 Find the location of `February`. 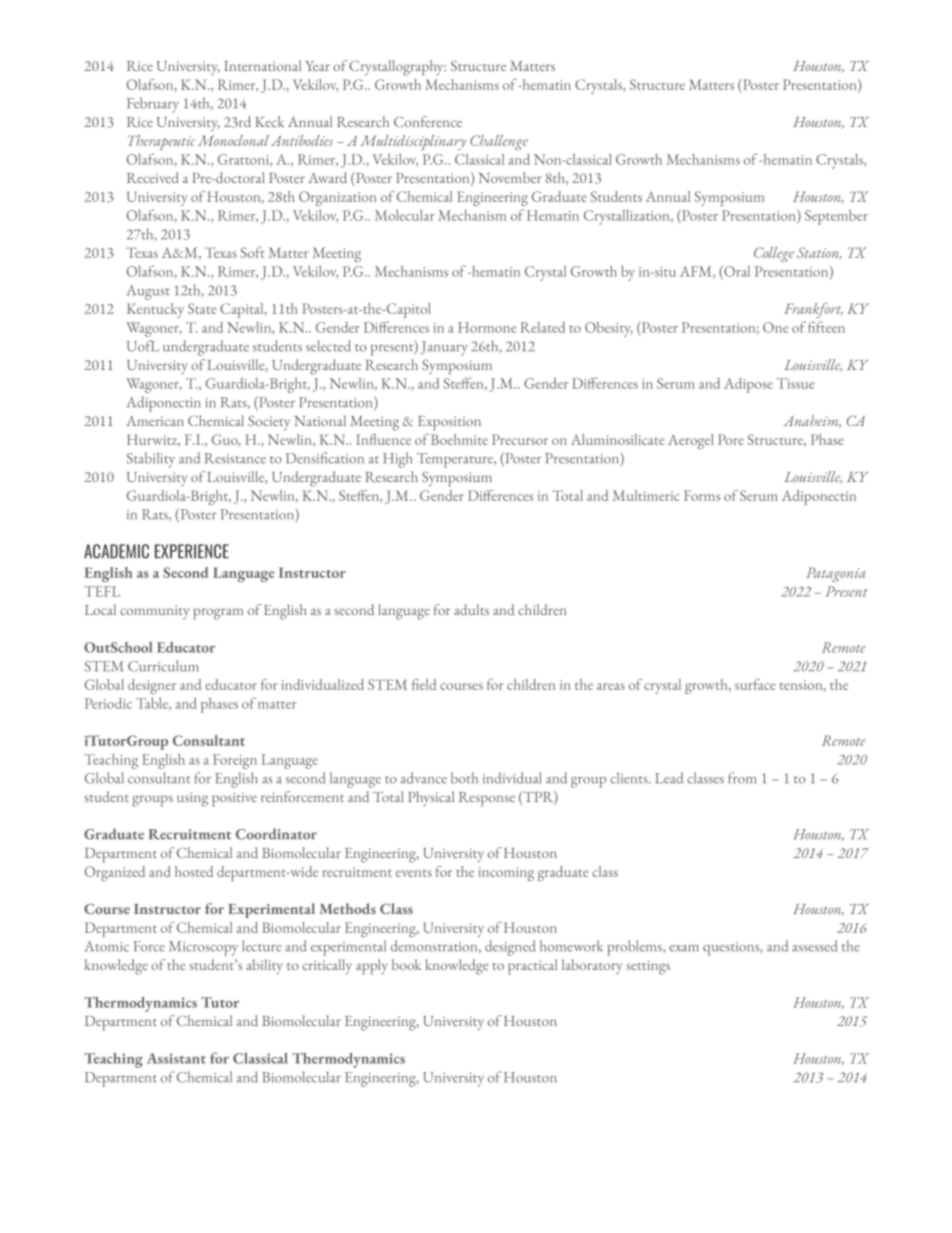

February is located at coordinates (153, 105).
